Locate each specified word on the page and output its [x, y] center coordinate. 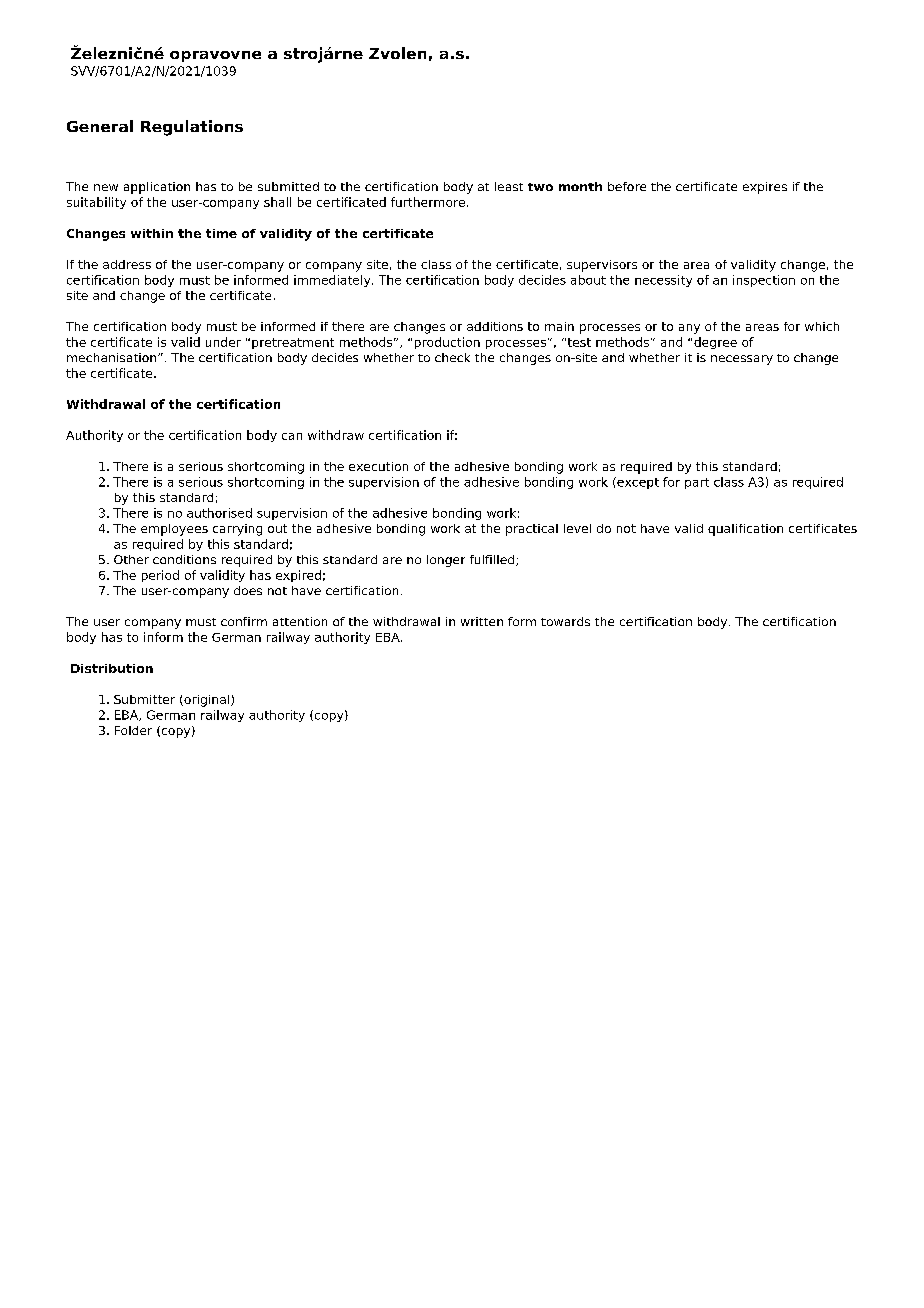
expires [765, 188]
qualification [745, 530]
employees [174, 530]
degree [715, 343]
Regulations [192, 128]
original [207, 701]
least [509, 186]
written [482, 621]
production [447, 343]
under [223, 342]
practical [532, 530]
